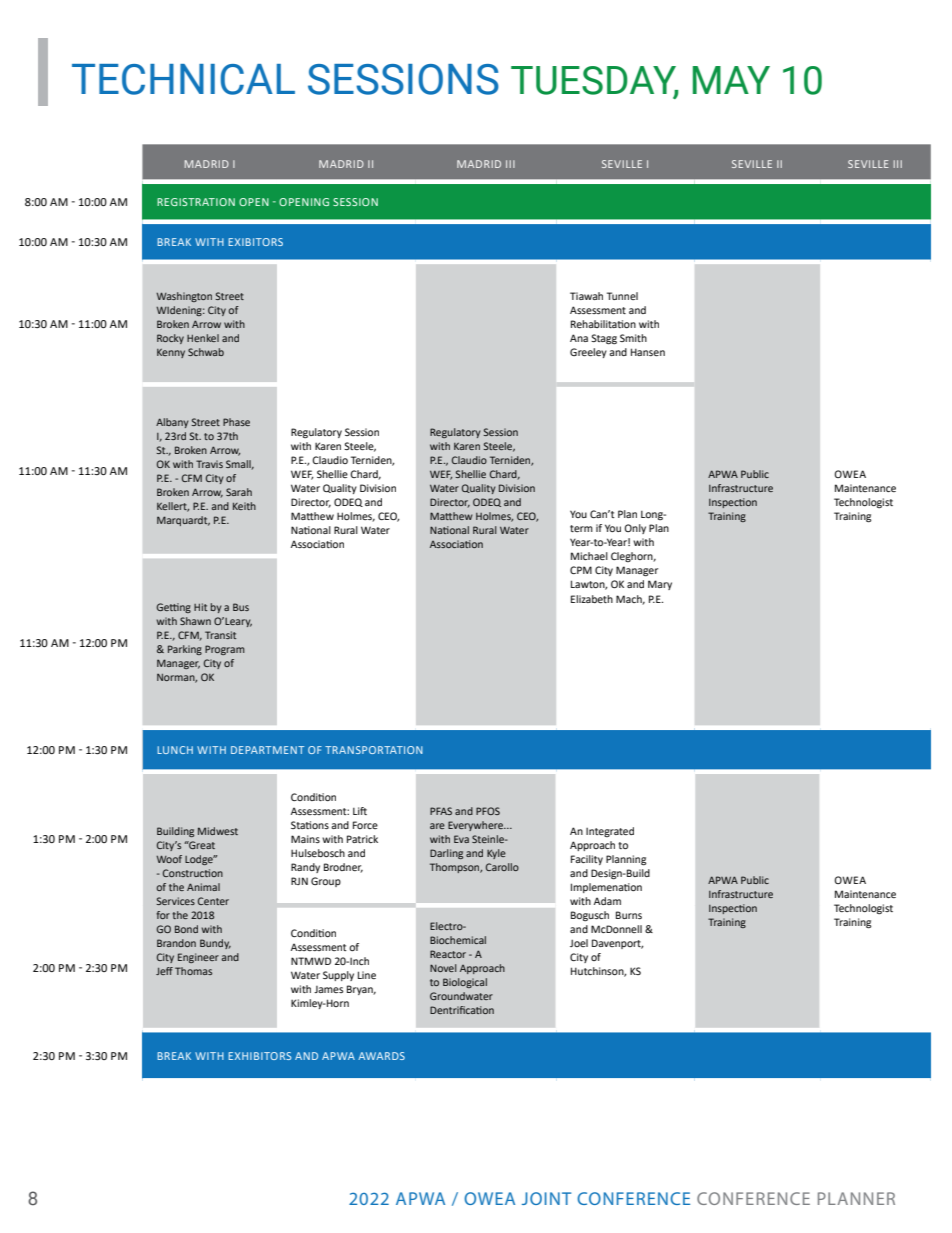  I want to click on JOINT, so click(546, 1198).
